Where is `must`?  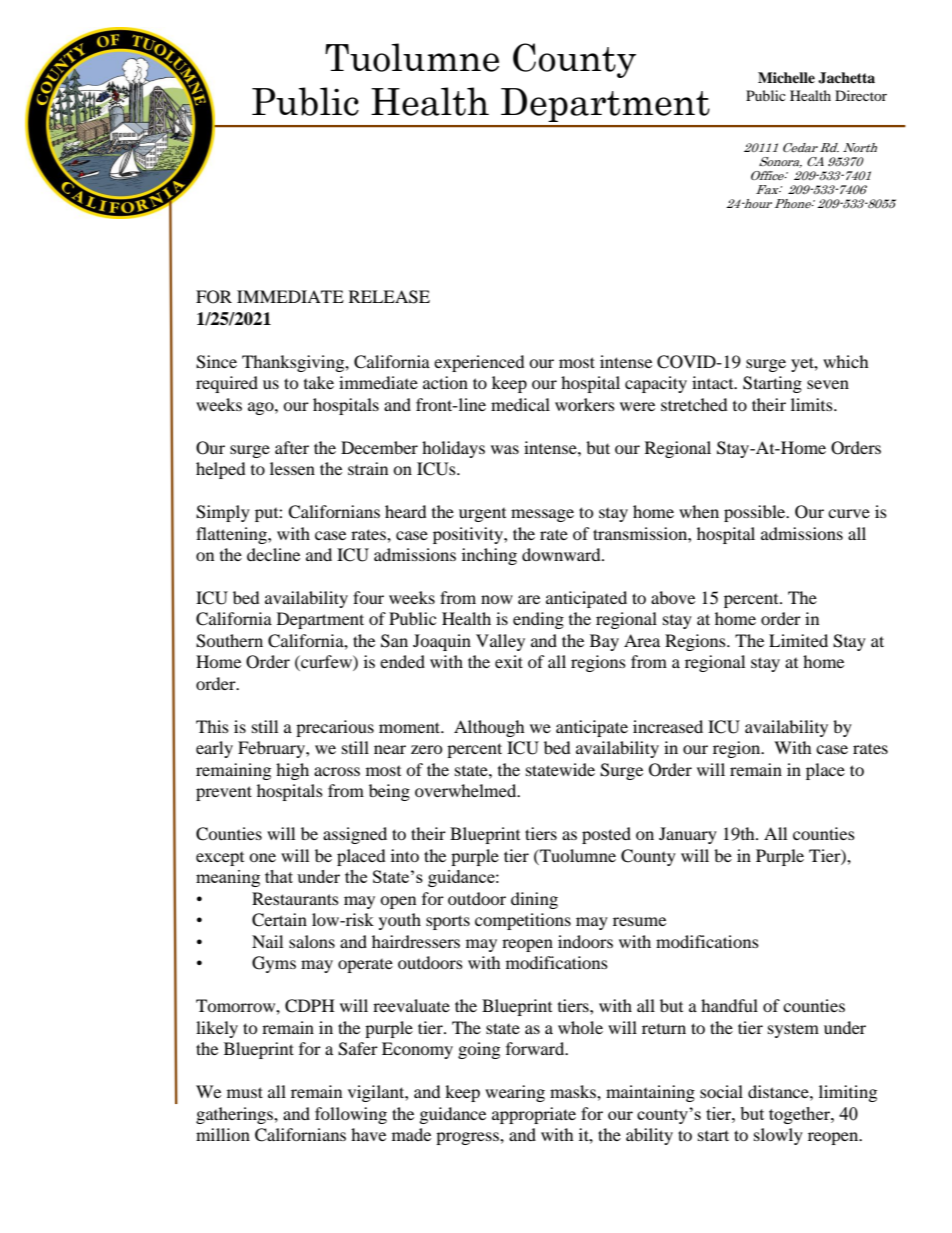
must is located at coordinates (245, 1092).
